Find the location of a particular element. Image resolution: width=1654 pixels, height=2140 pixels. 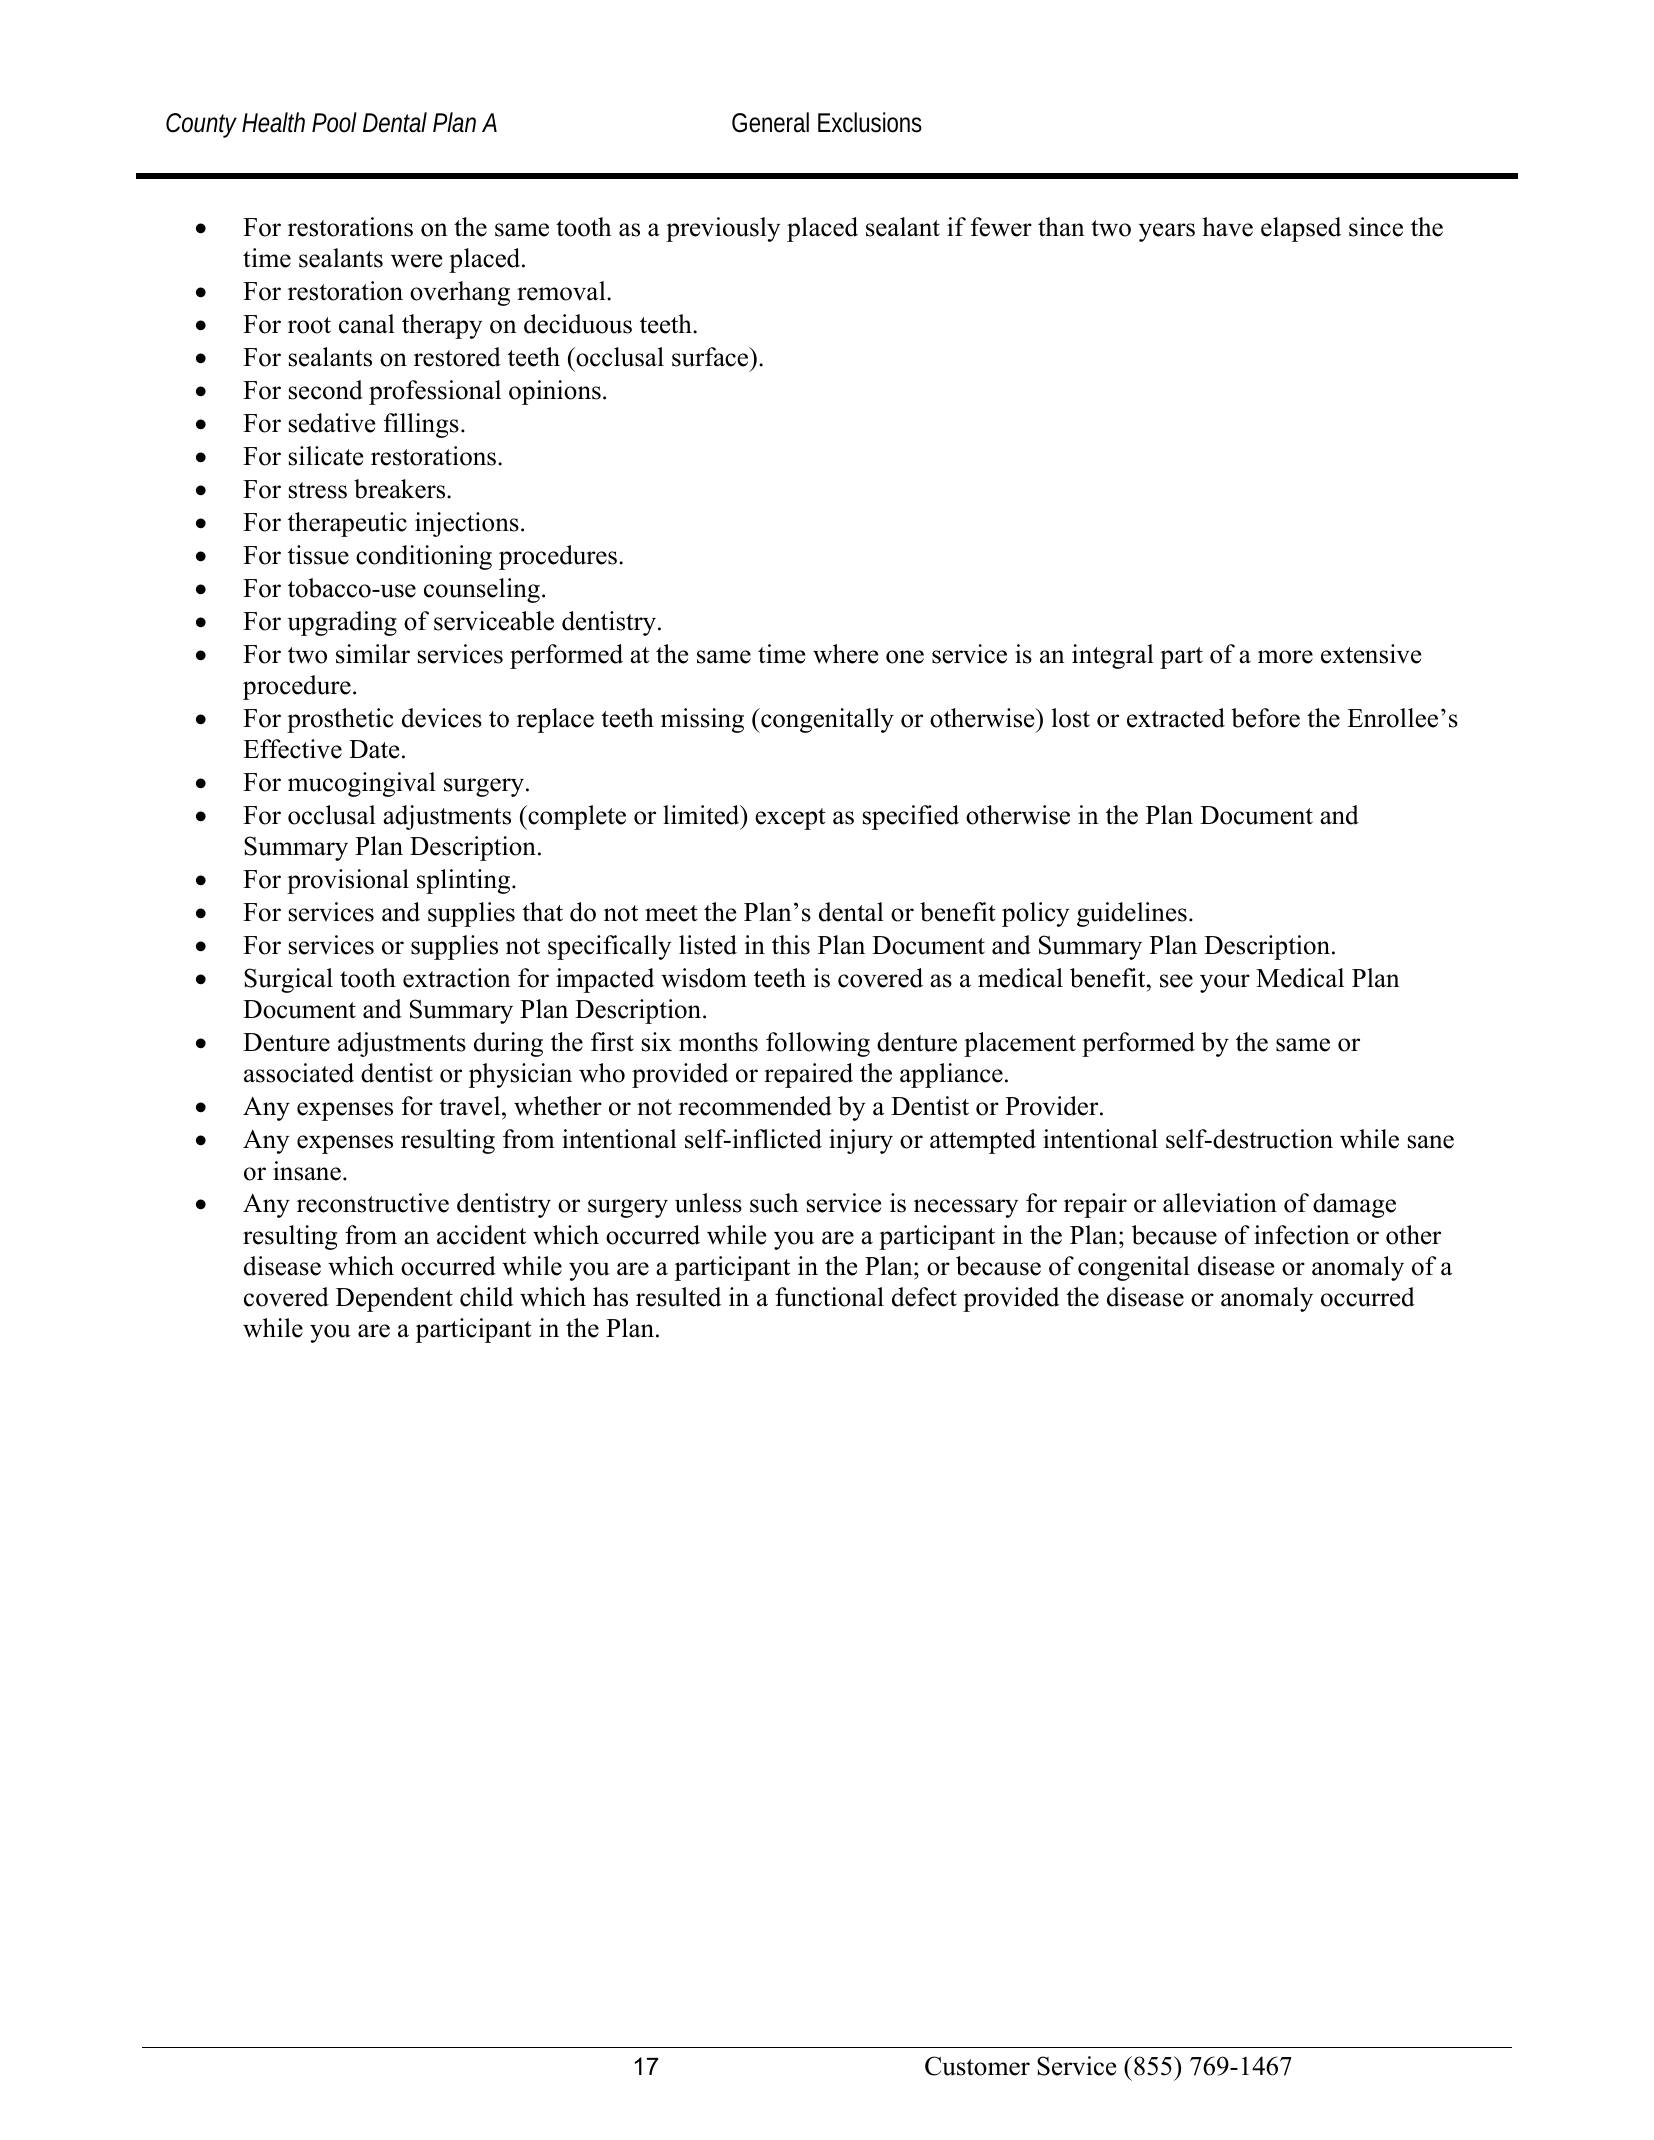

upgrading is located at coordinates (342, 623).
